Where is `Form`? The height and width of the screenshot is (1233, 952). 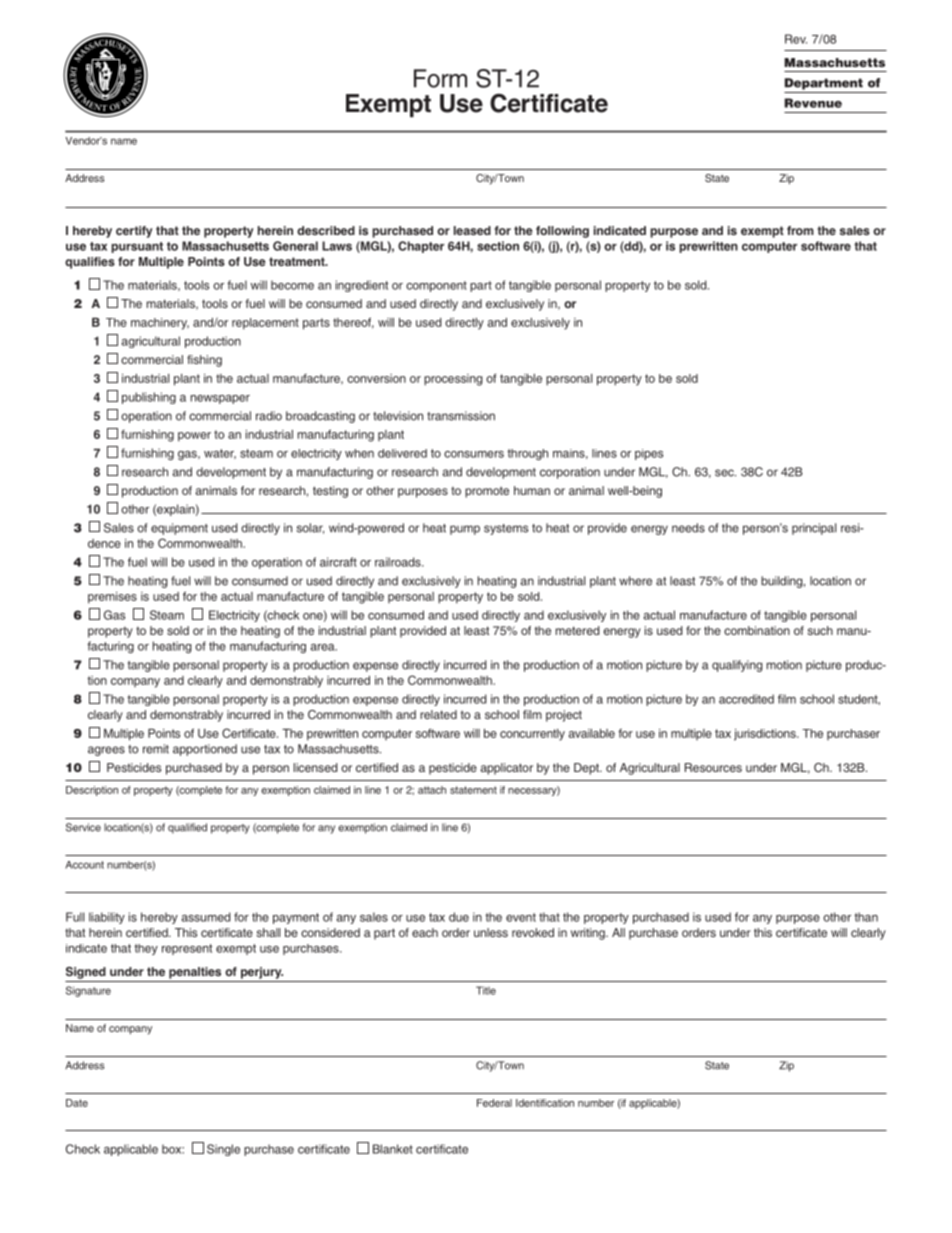
Form is located at coordinates (440, 78).
